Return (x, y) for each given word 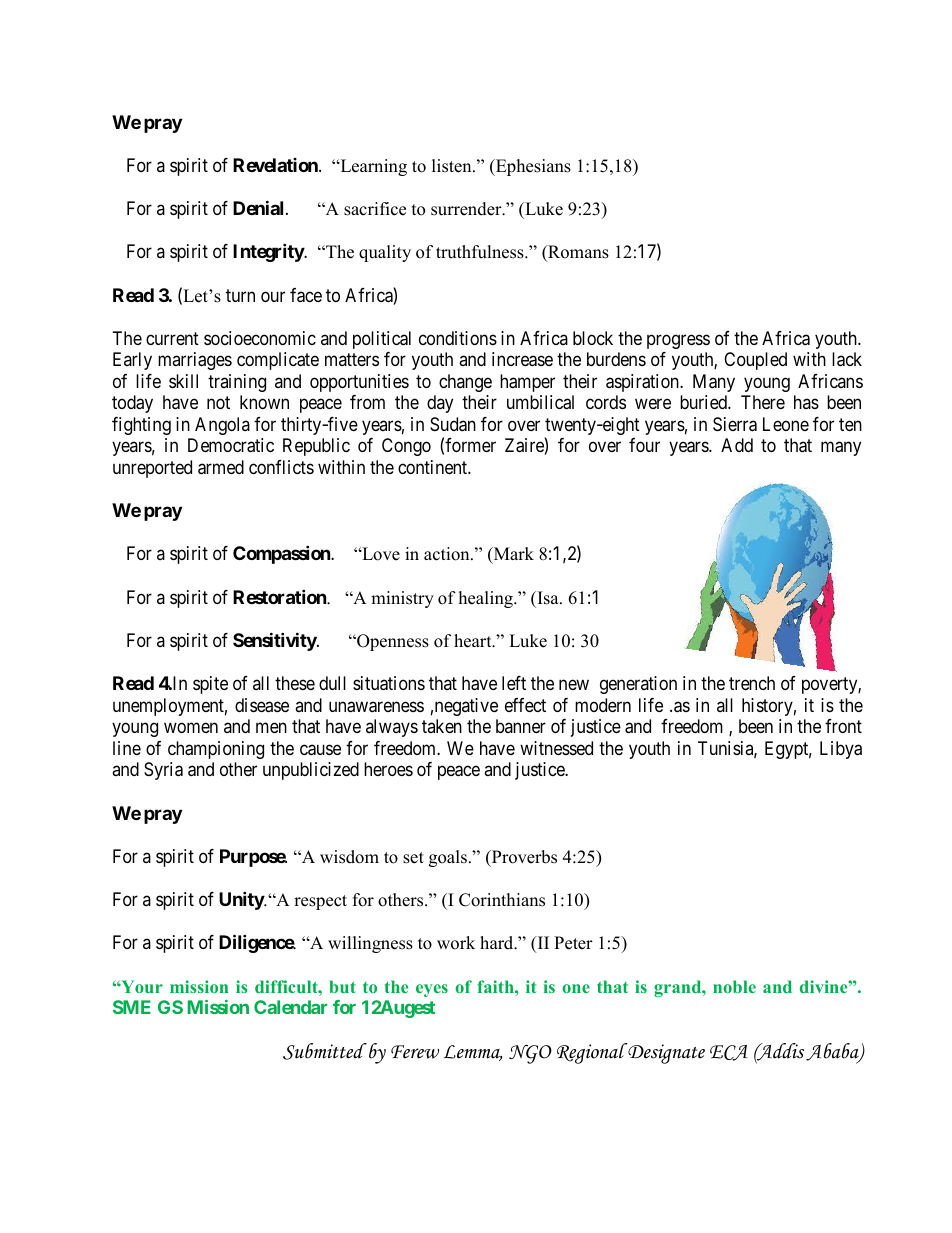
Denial (260, 207)
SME (132, 1007)
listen (453, 166)
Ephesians (532, 167)
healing (487, 599)
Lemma (473, 1053)
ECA (729, 1053)
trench (752, 683)
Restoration (280, 596)
